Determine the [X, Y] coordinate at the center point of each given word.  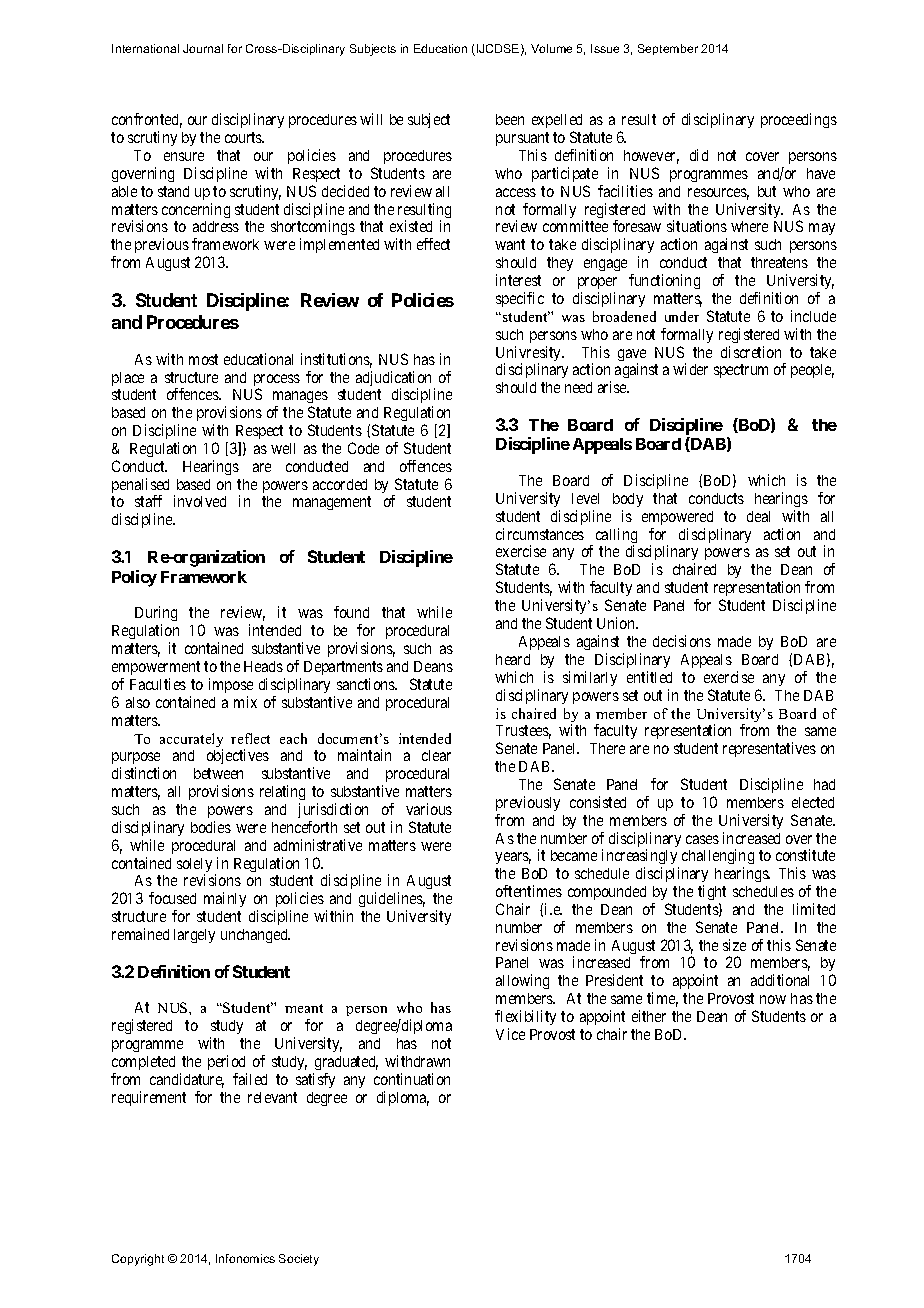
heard [513, 659]
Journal [203, 48]
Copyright [138, 1260]
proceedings [799, 120]
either [649, 1016]
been [510, 119]
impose [231, 685]
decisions [682, 641]
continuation [412, 1079]
